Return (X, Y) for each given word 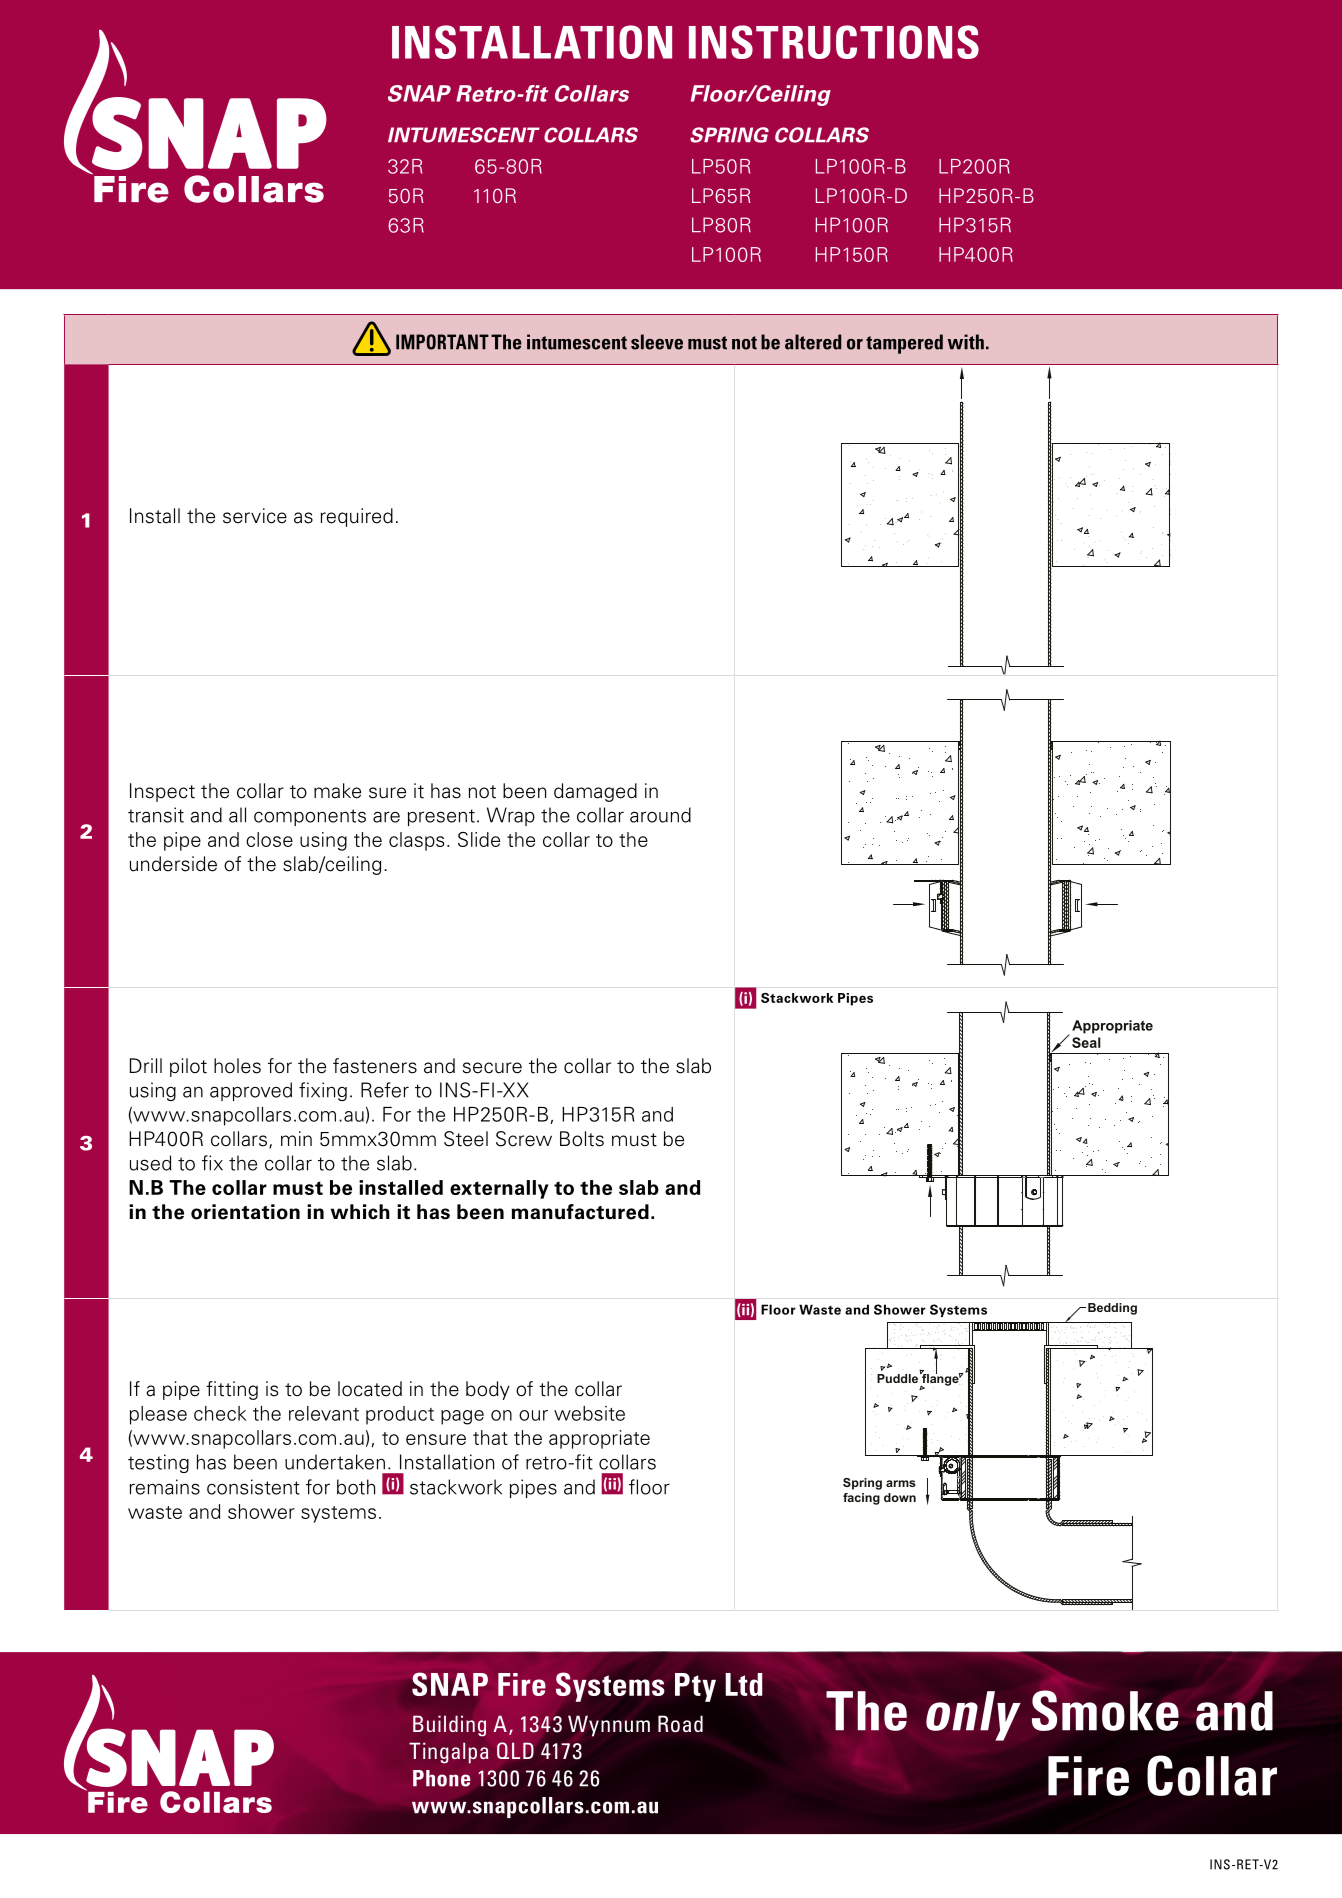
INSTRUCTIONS (834, 42)
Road (680, 1724)
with (966, 342)
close (269, 839)
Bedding (1112, 1309)
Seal (1086, 1042)
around (660, 815)
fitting (232, 1390)
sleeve (657, 342)
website (589, 1413)
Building (449, 1726)
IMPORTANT (442, 342)
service (255, 516)
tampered (904, 344)
